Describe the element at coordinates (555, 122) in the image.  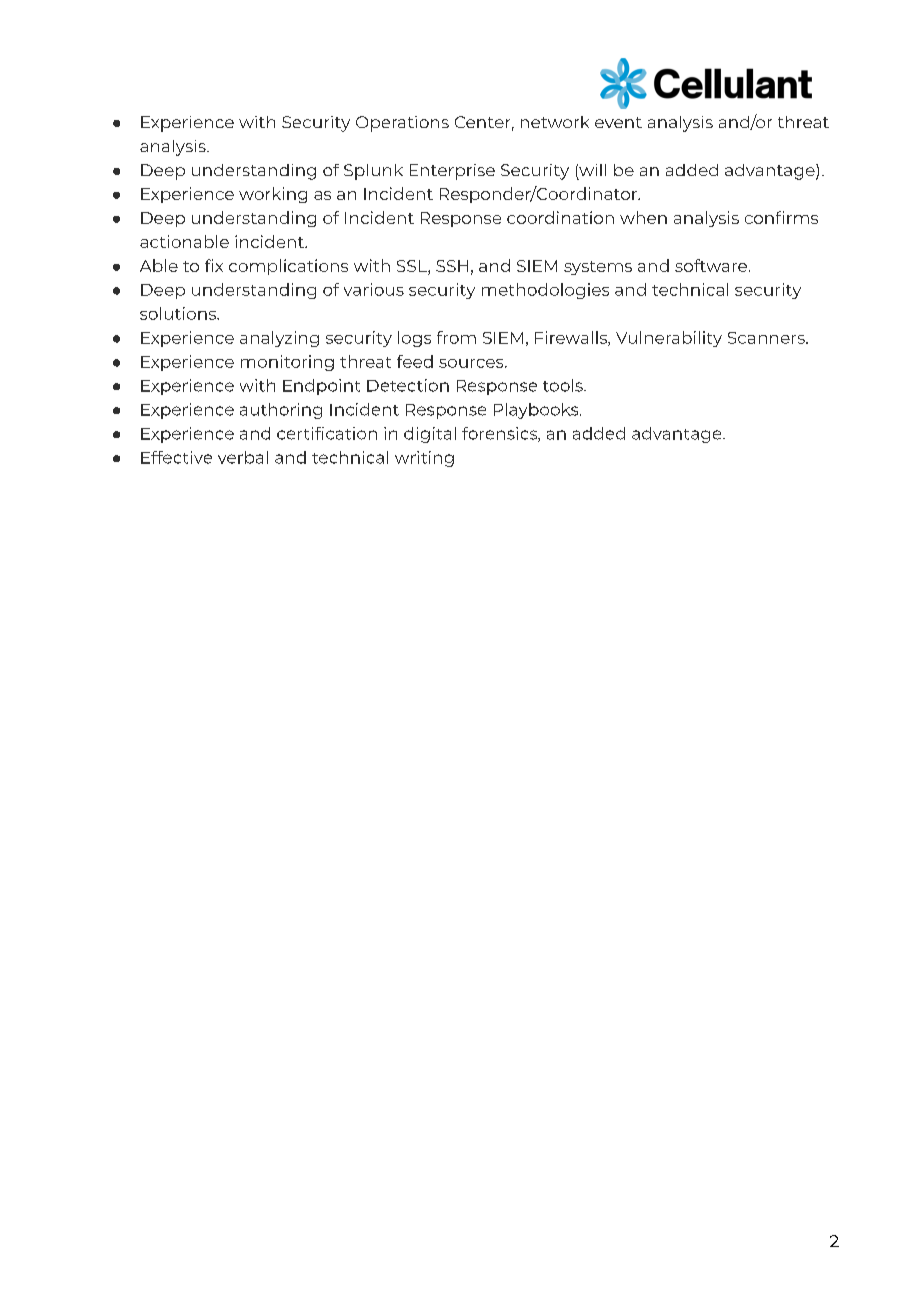
I see `network` at that location.
